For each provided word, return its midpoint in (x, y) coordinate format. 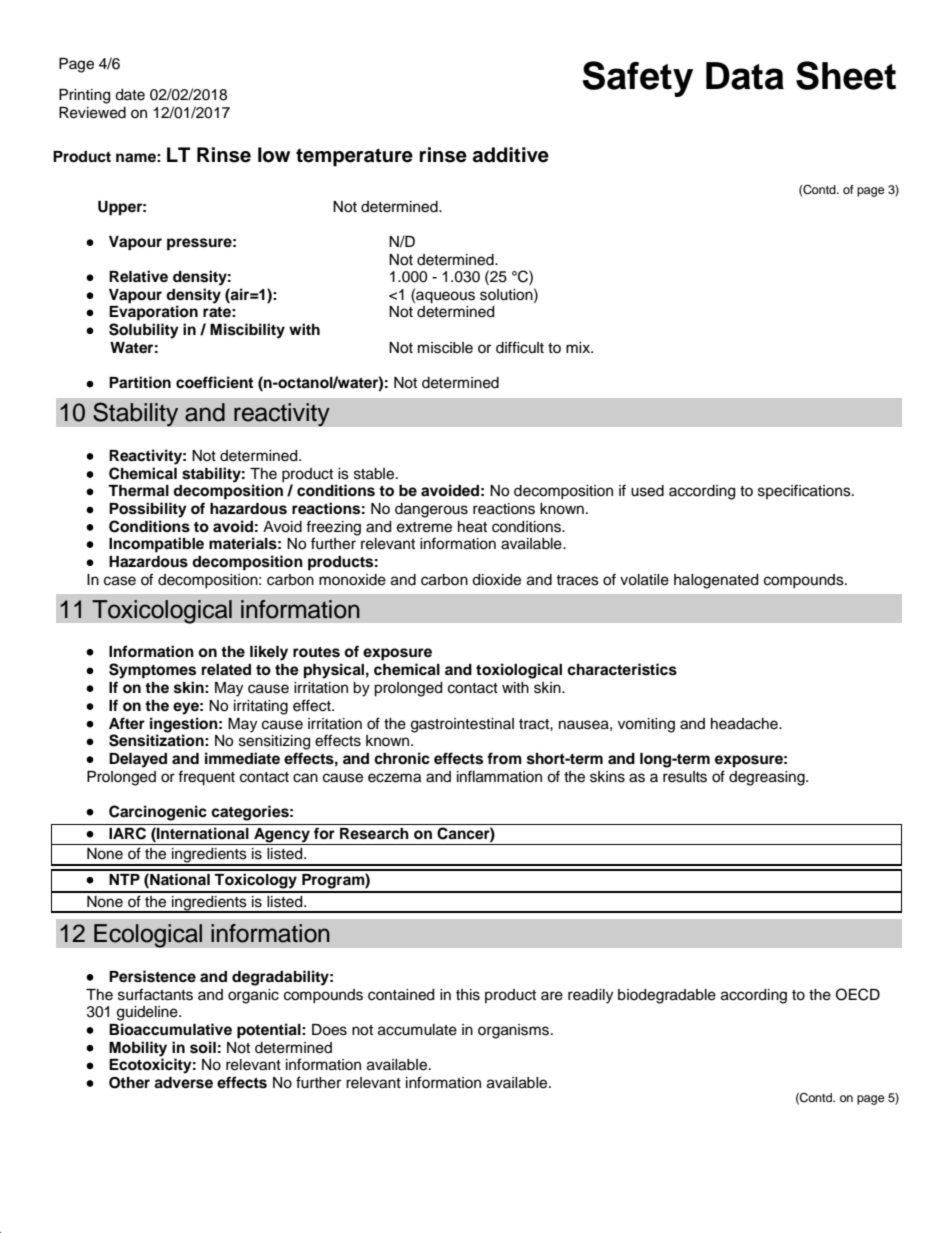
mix (579, 347)
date (130, 95)
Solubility (144, 331)
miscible (445, 348)
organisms (515, 1031)
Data (745, 76)
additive (511, 155)
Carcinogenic (158, 813)
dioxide (496, 580)
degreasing (768, 778)
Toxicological (162, 612)
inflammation (499, 776)
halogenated (716, 581)
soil (203, 1047)
